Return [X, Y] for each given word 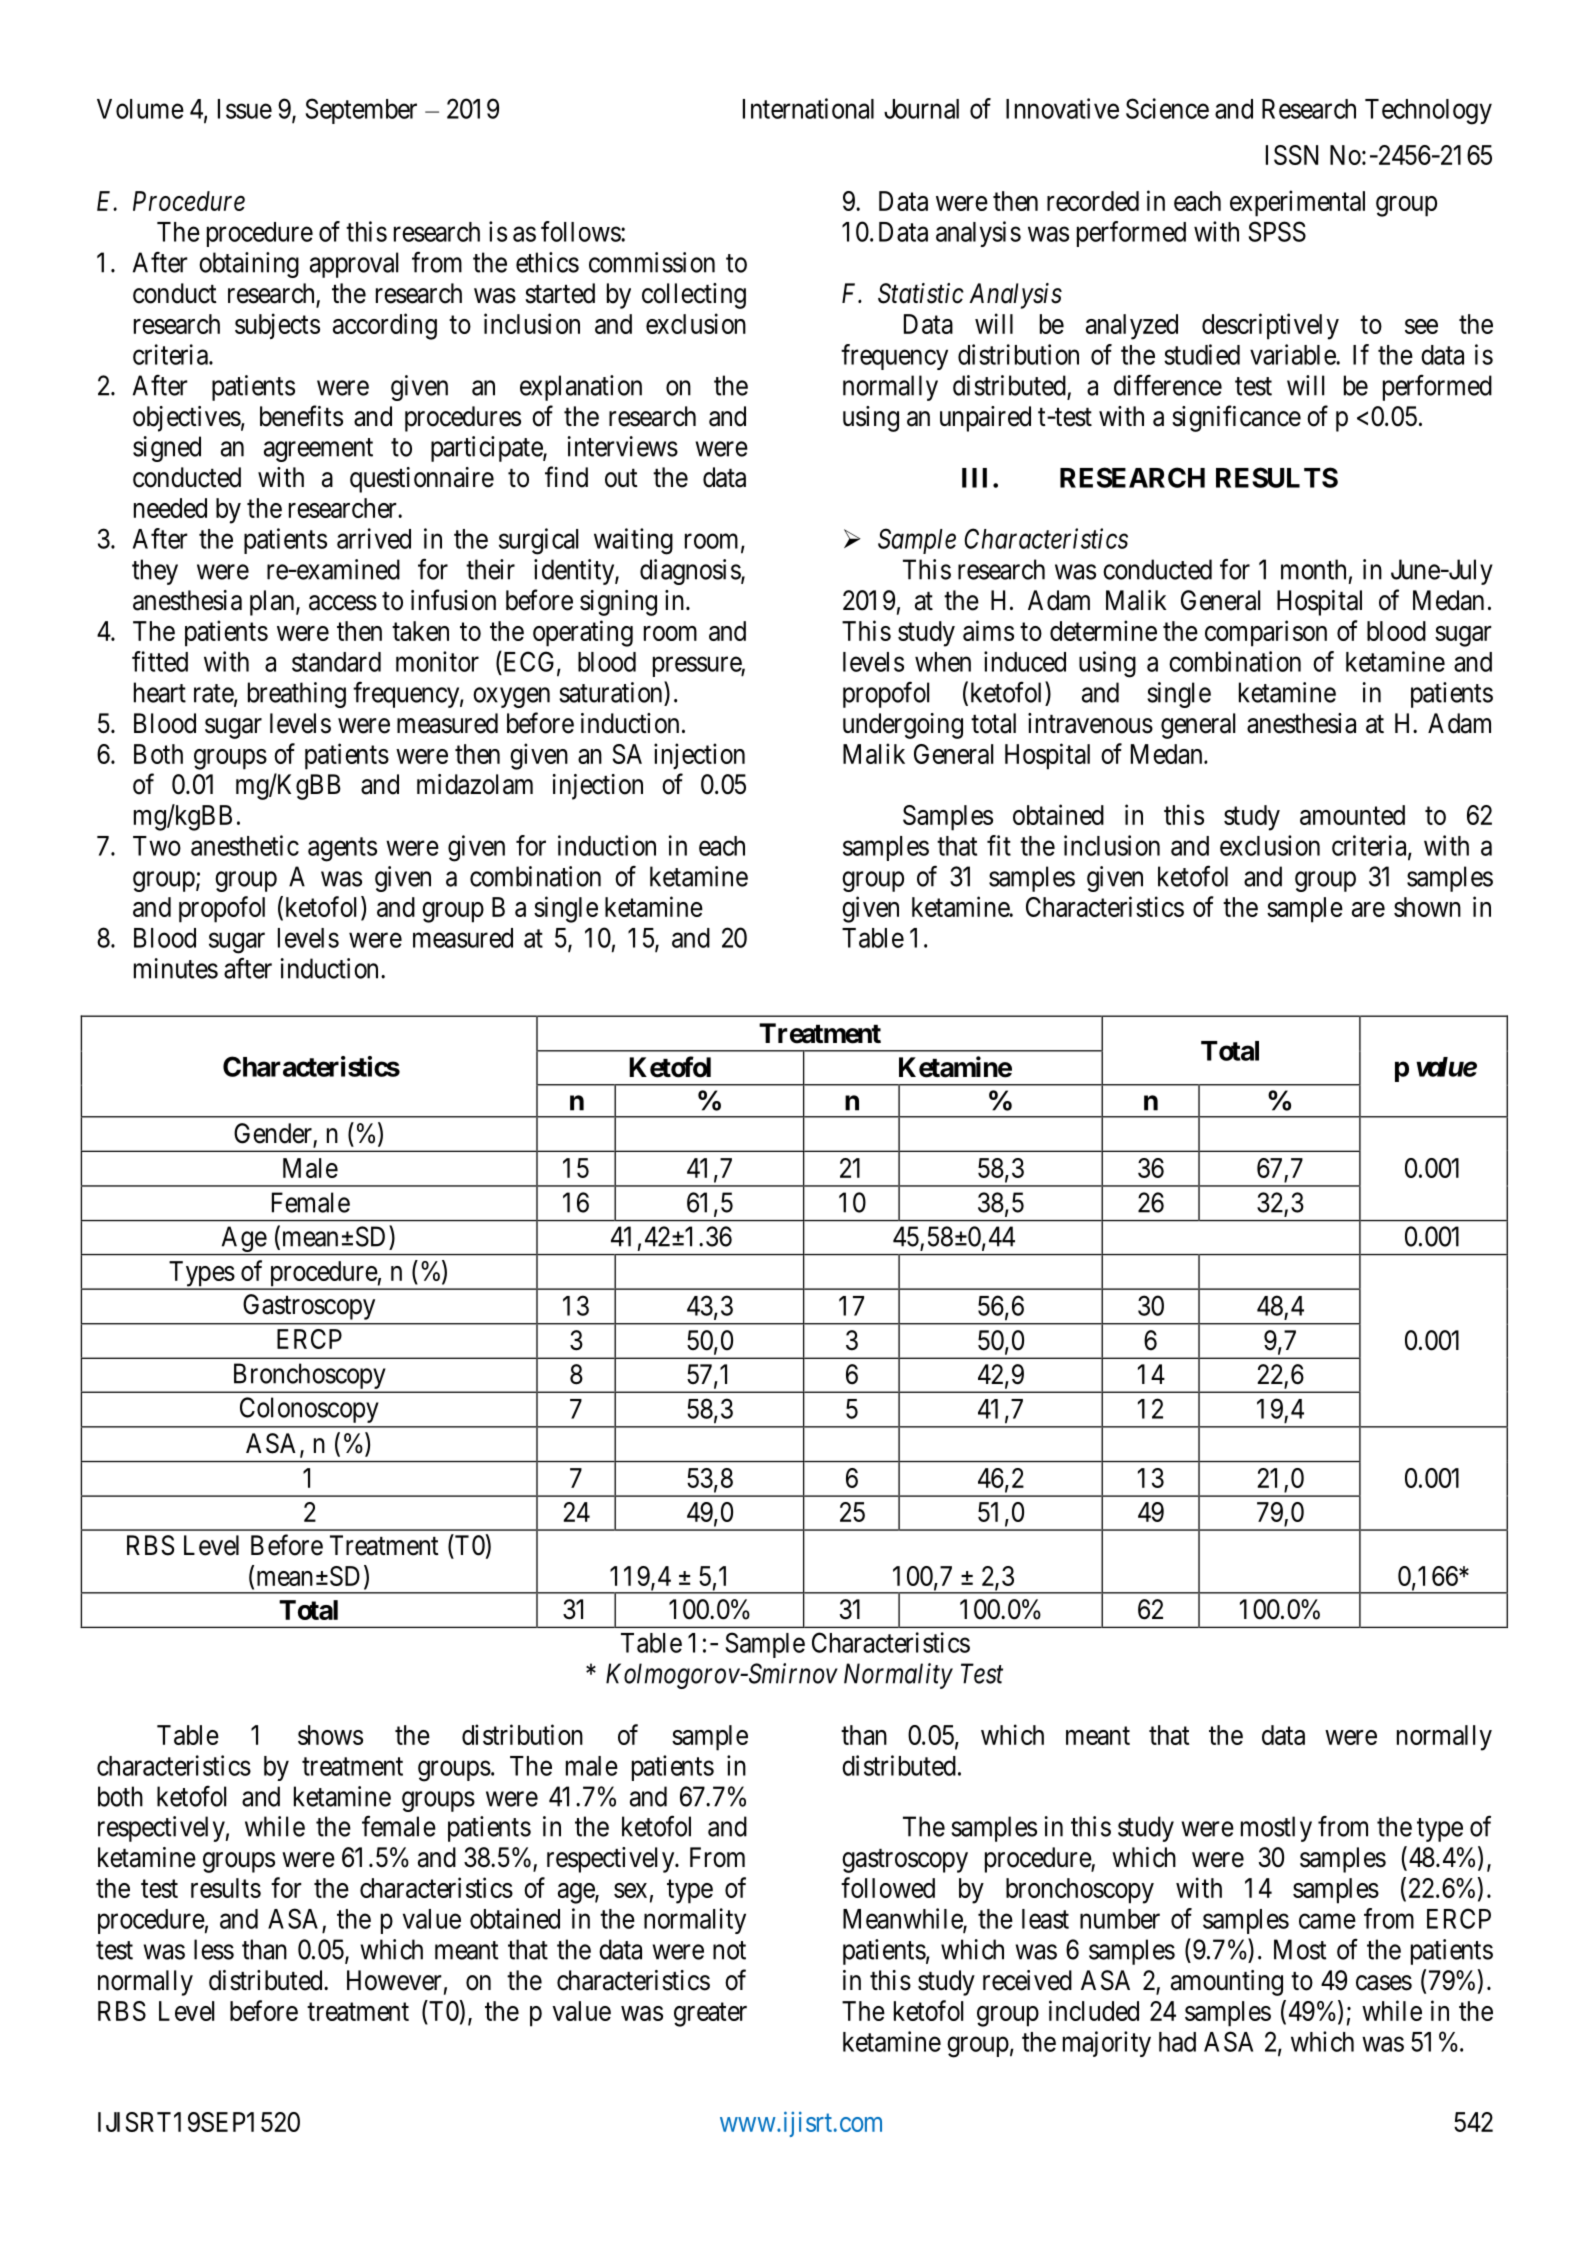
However [394, 1980]
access [343, 603]
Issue [245, 109]
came [1327, 1921]
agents [342, 849]
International [808, 108]
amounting [1227, 1983]
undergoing [903, 726]
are [1368, 909]
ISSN [1292, 155]
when [943, 662]
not [729, 1950]
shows [330, 1735]
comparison [1266, 633]
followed [888, 1887]
